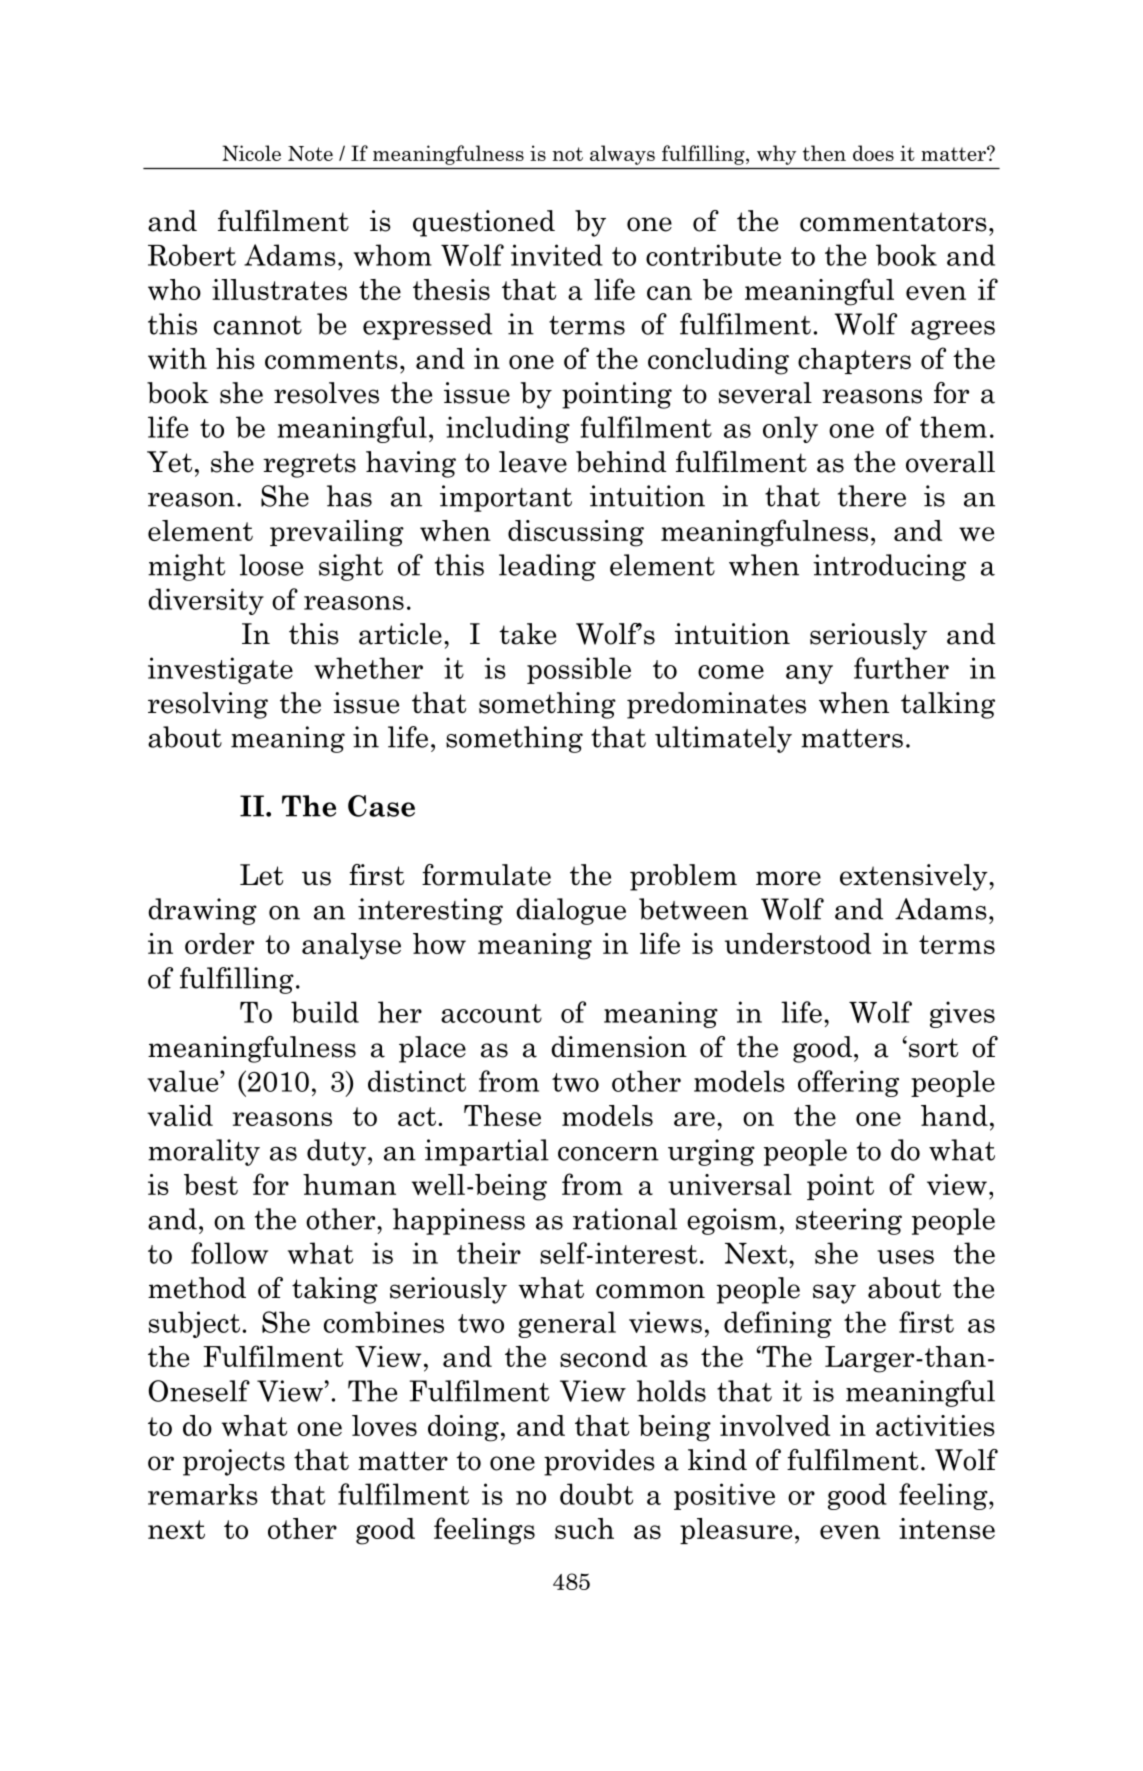  Describe the element at coordinates (915, 877) in the page. I see `extensively` at that location.
